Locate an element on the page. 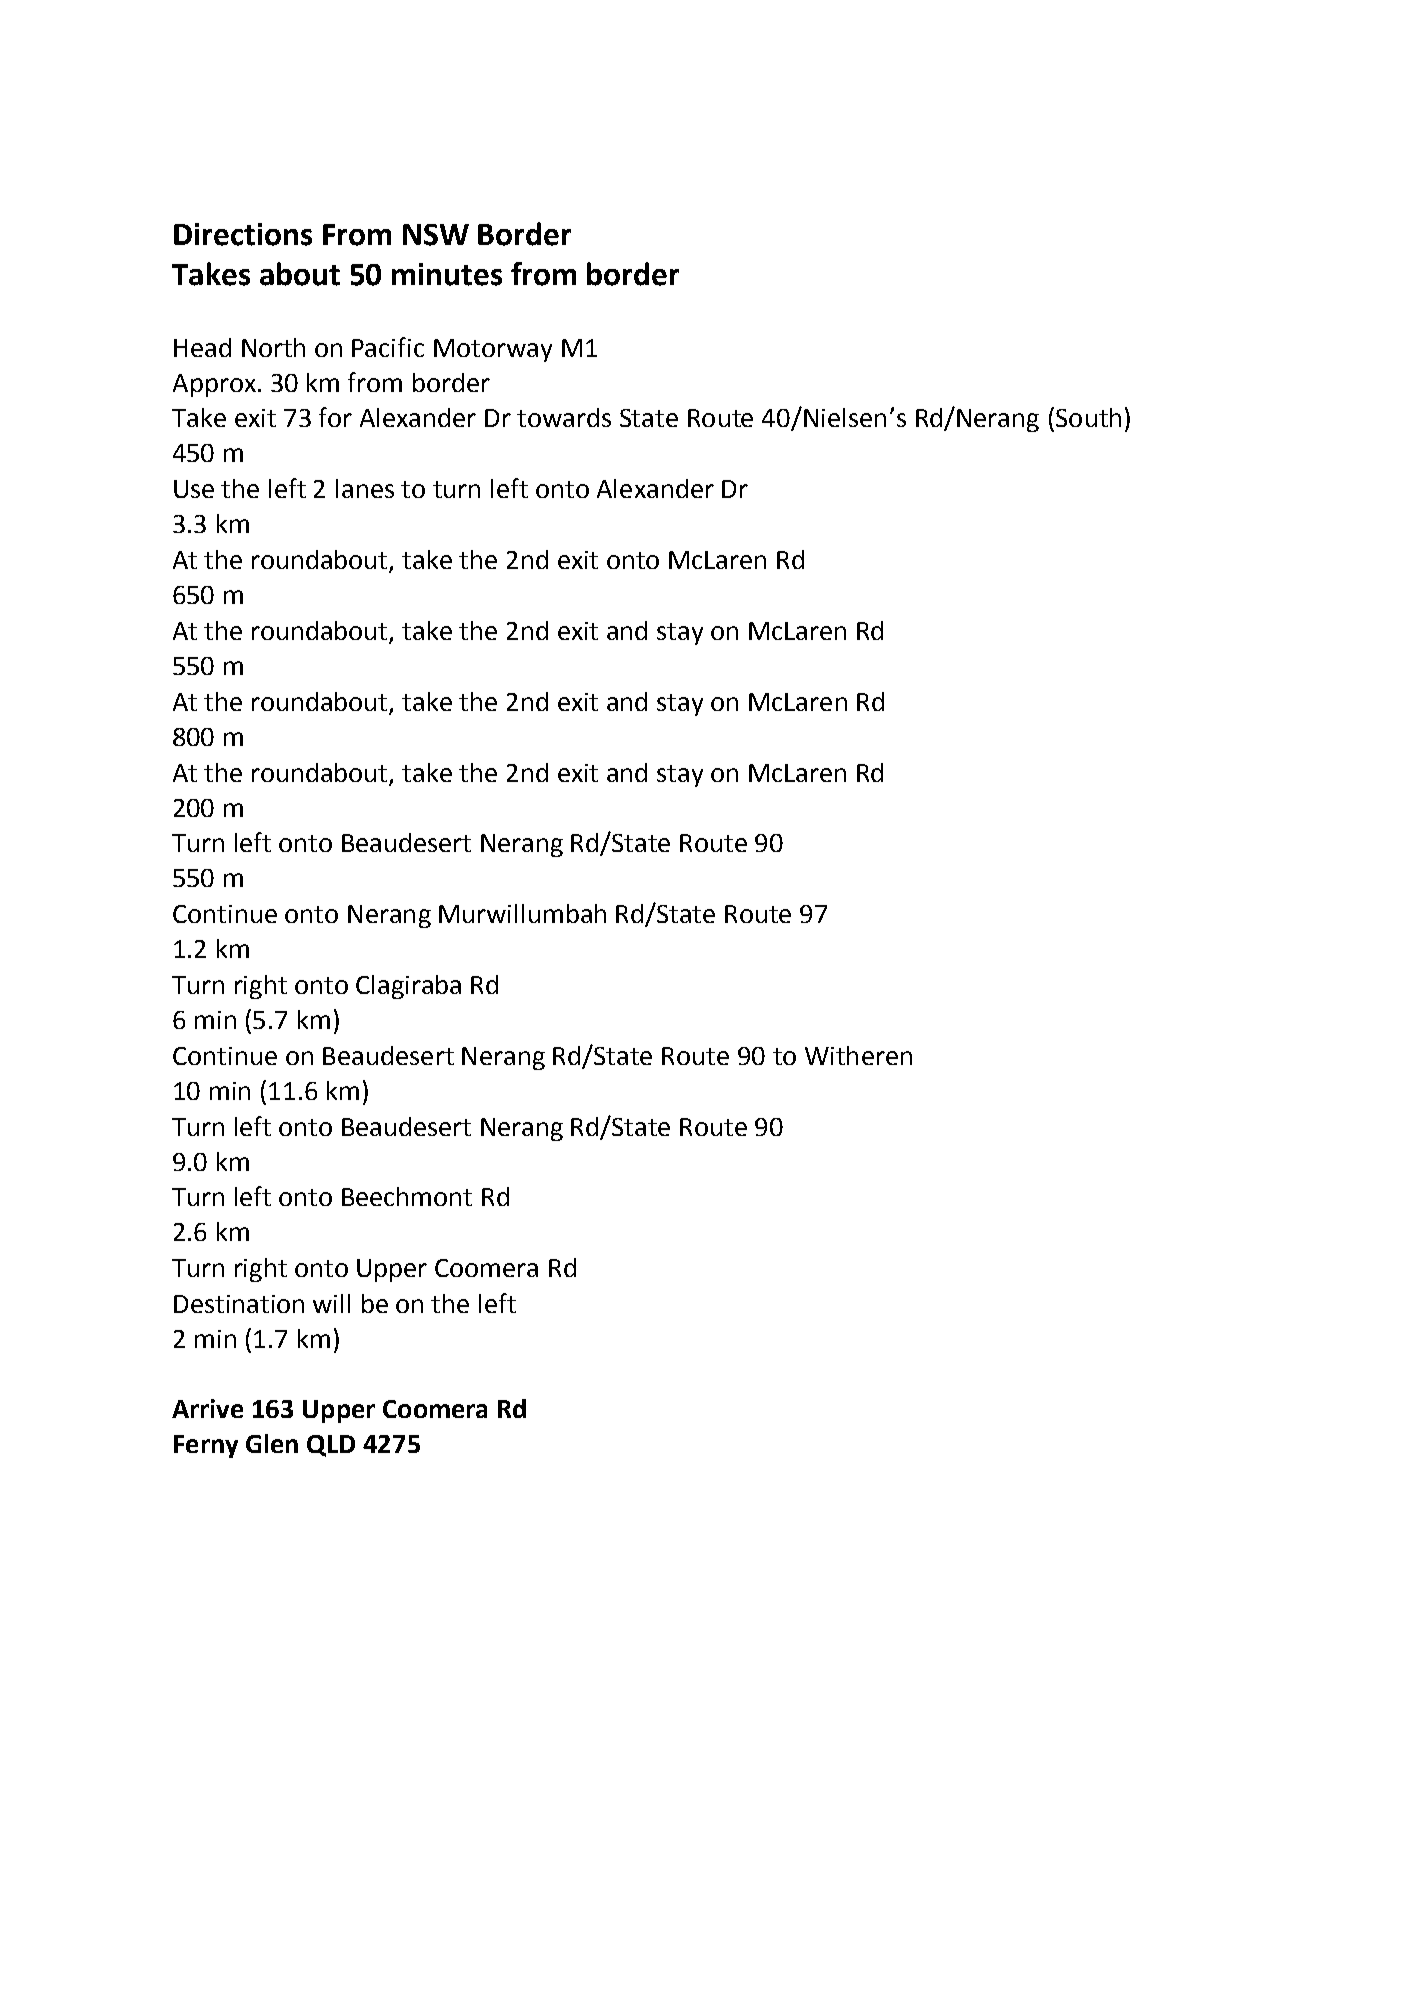 The width and height of the image is (1421, 2011). Ferny is located at coordinates (206, 1446).
